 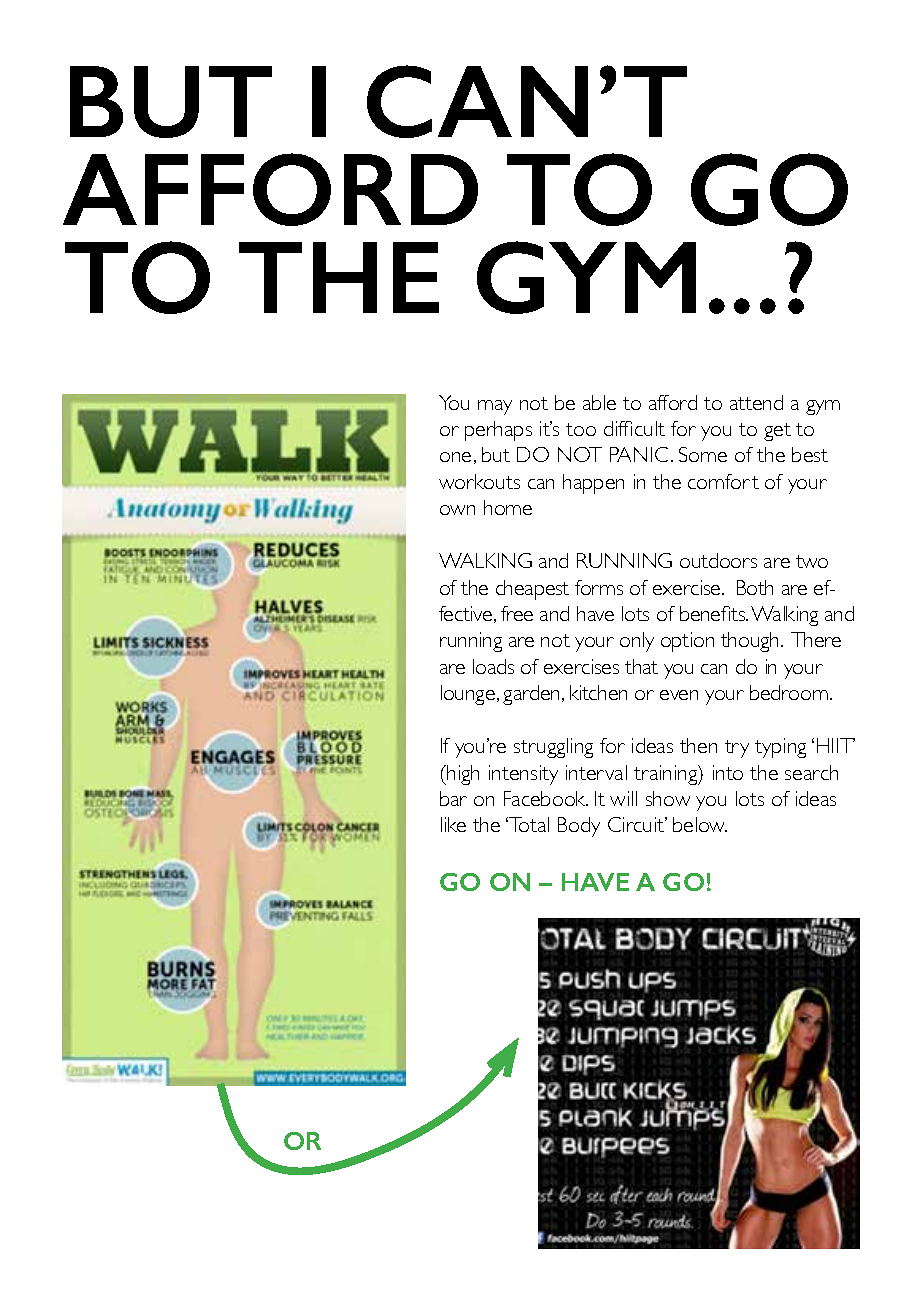 I want to click on get, so click(x=777, y=432).
